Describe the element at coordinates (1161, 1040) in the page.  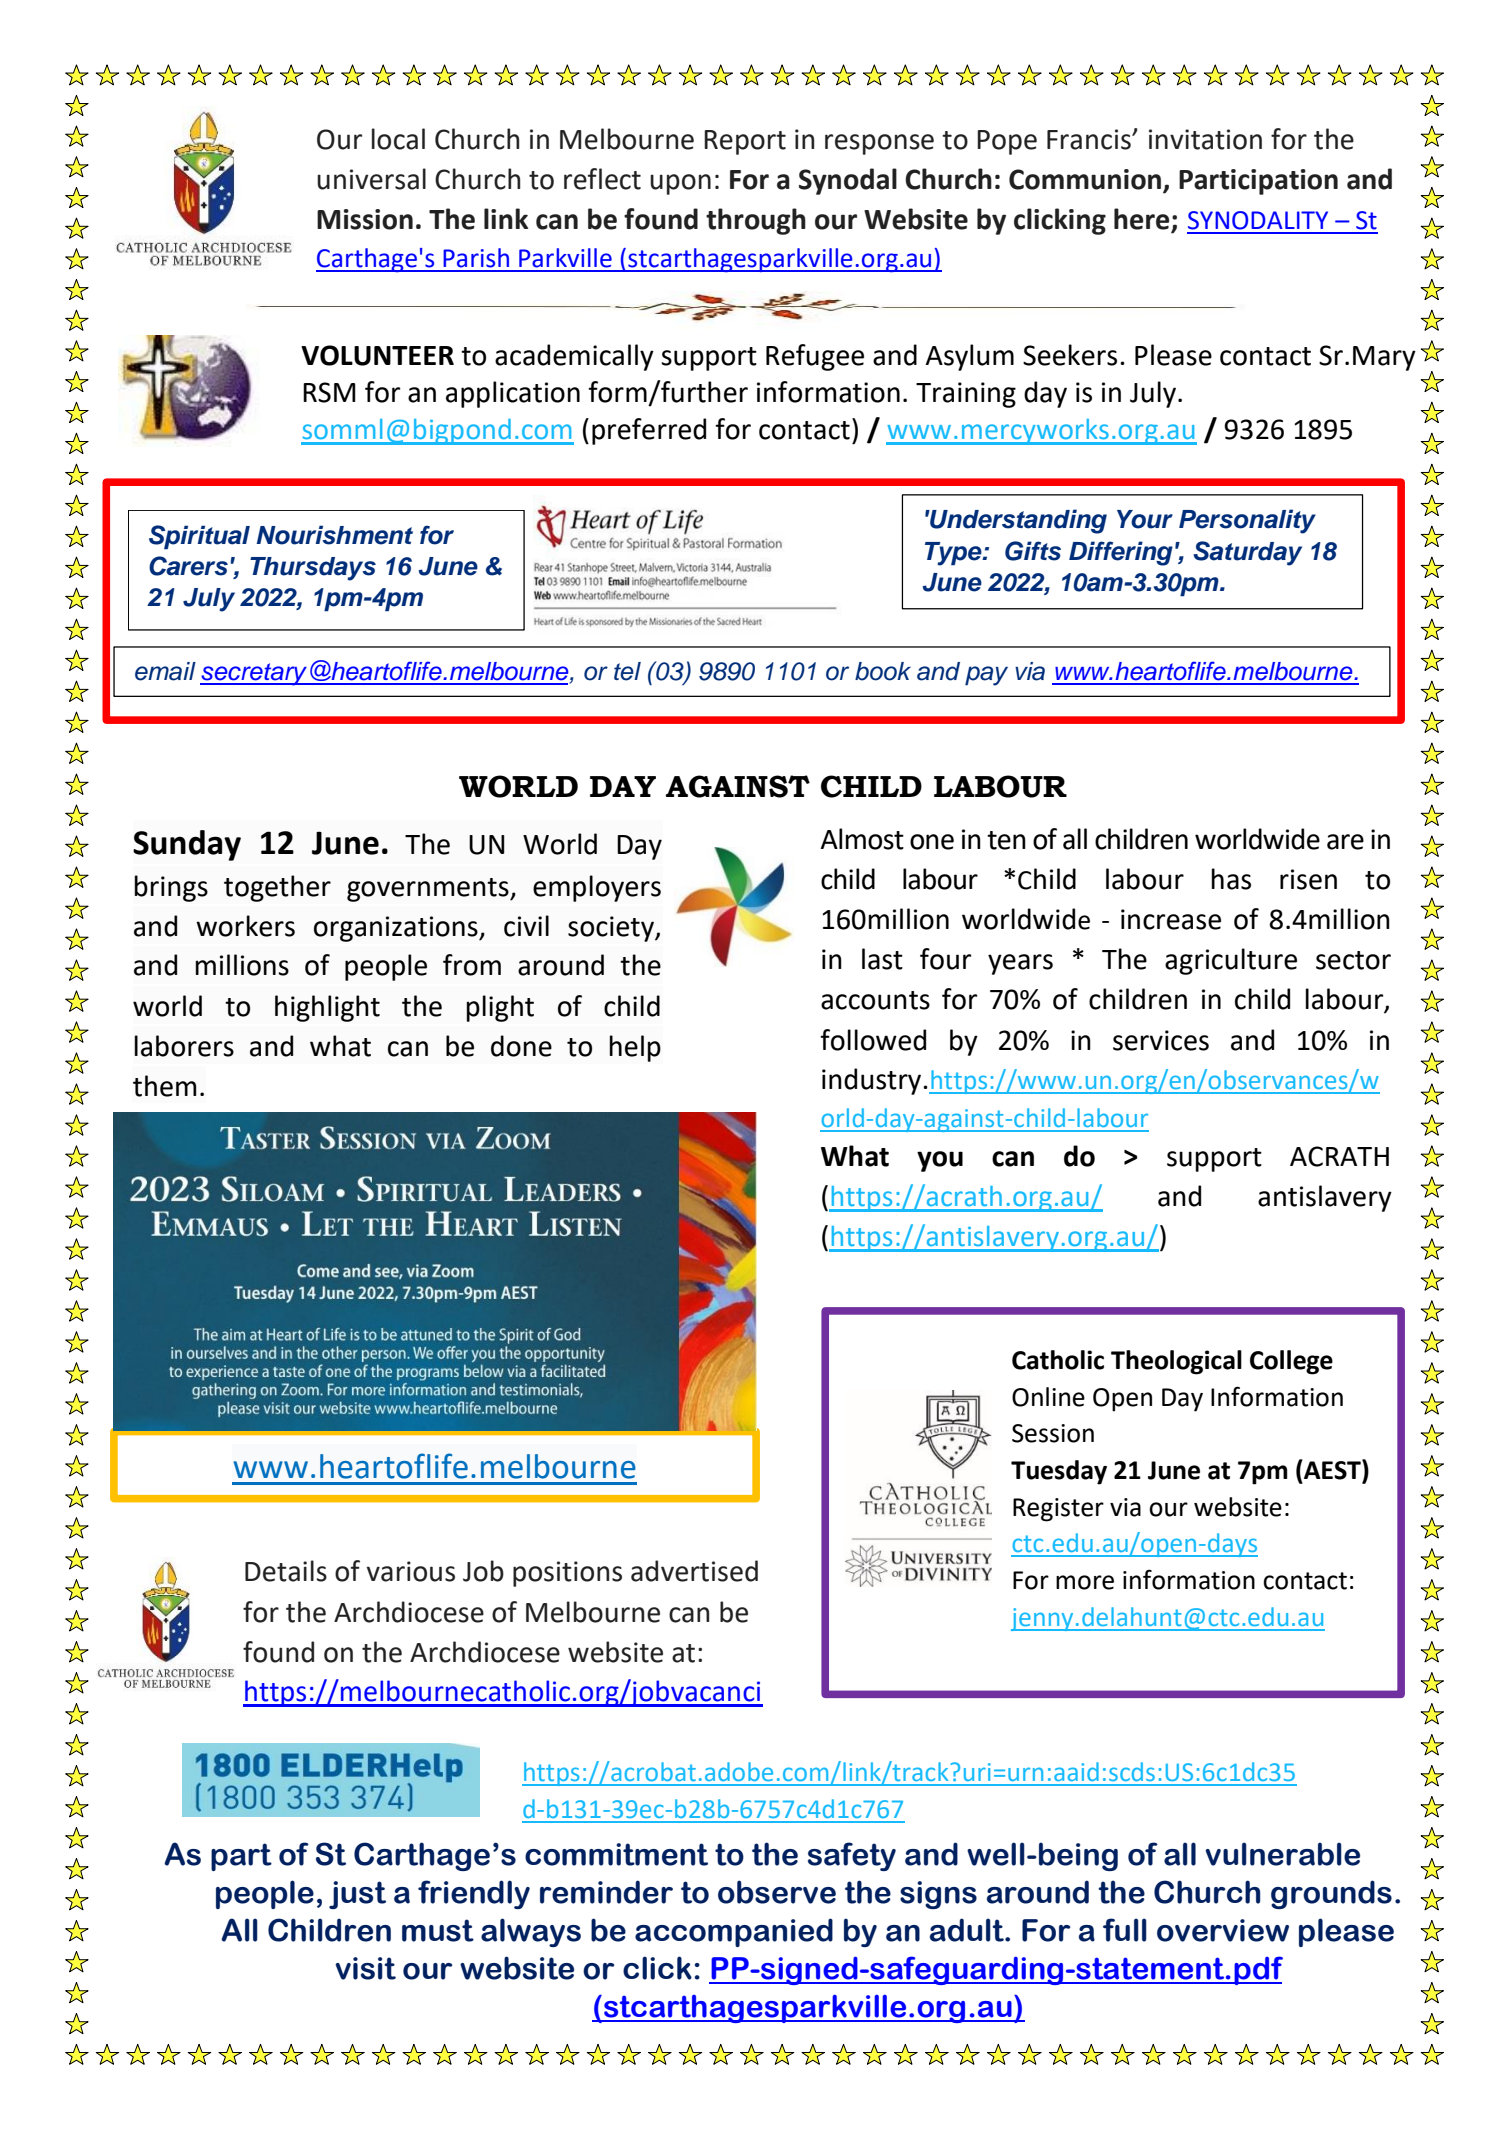
I see `services` at that location.
